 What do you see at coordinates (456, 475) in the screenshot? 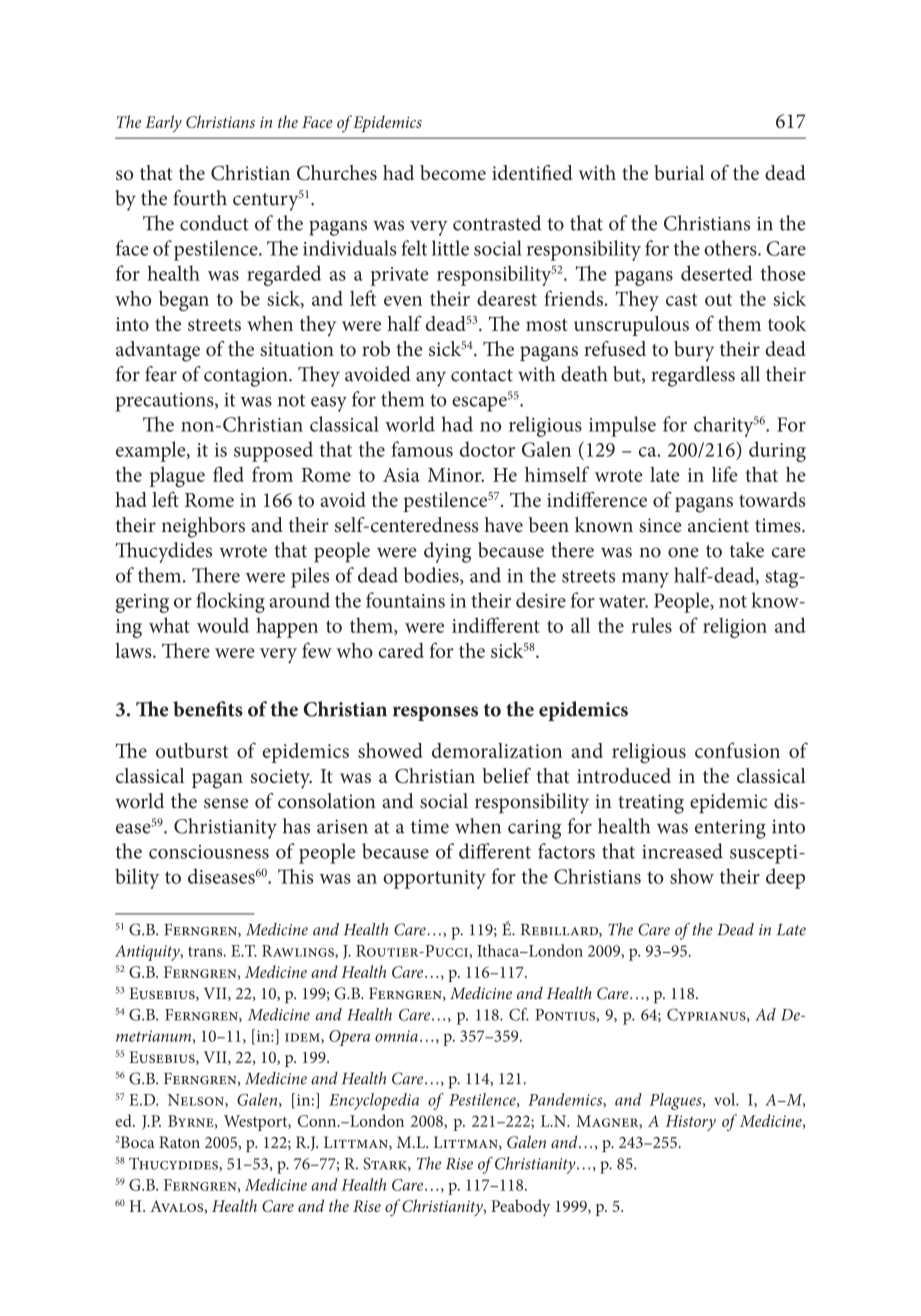
I see `Minor` at bounding box center [456, 475].
